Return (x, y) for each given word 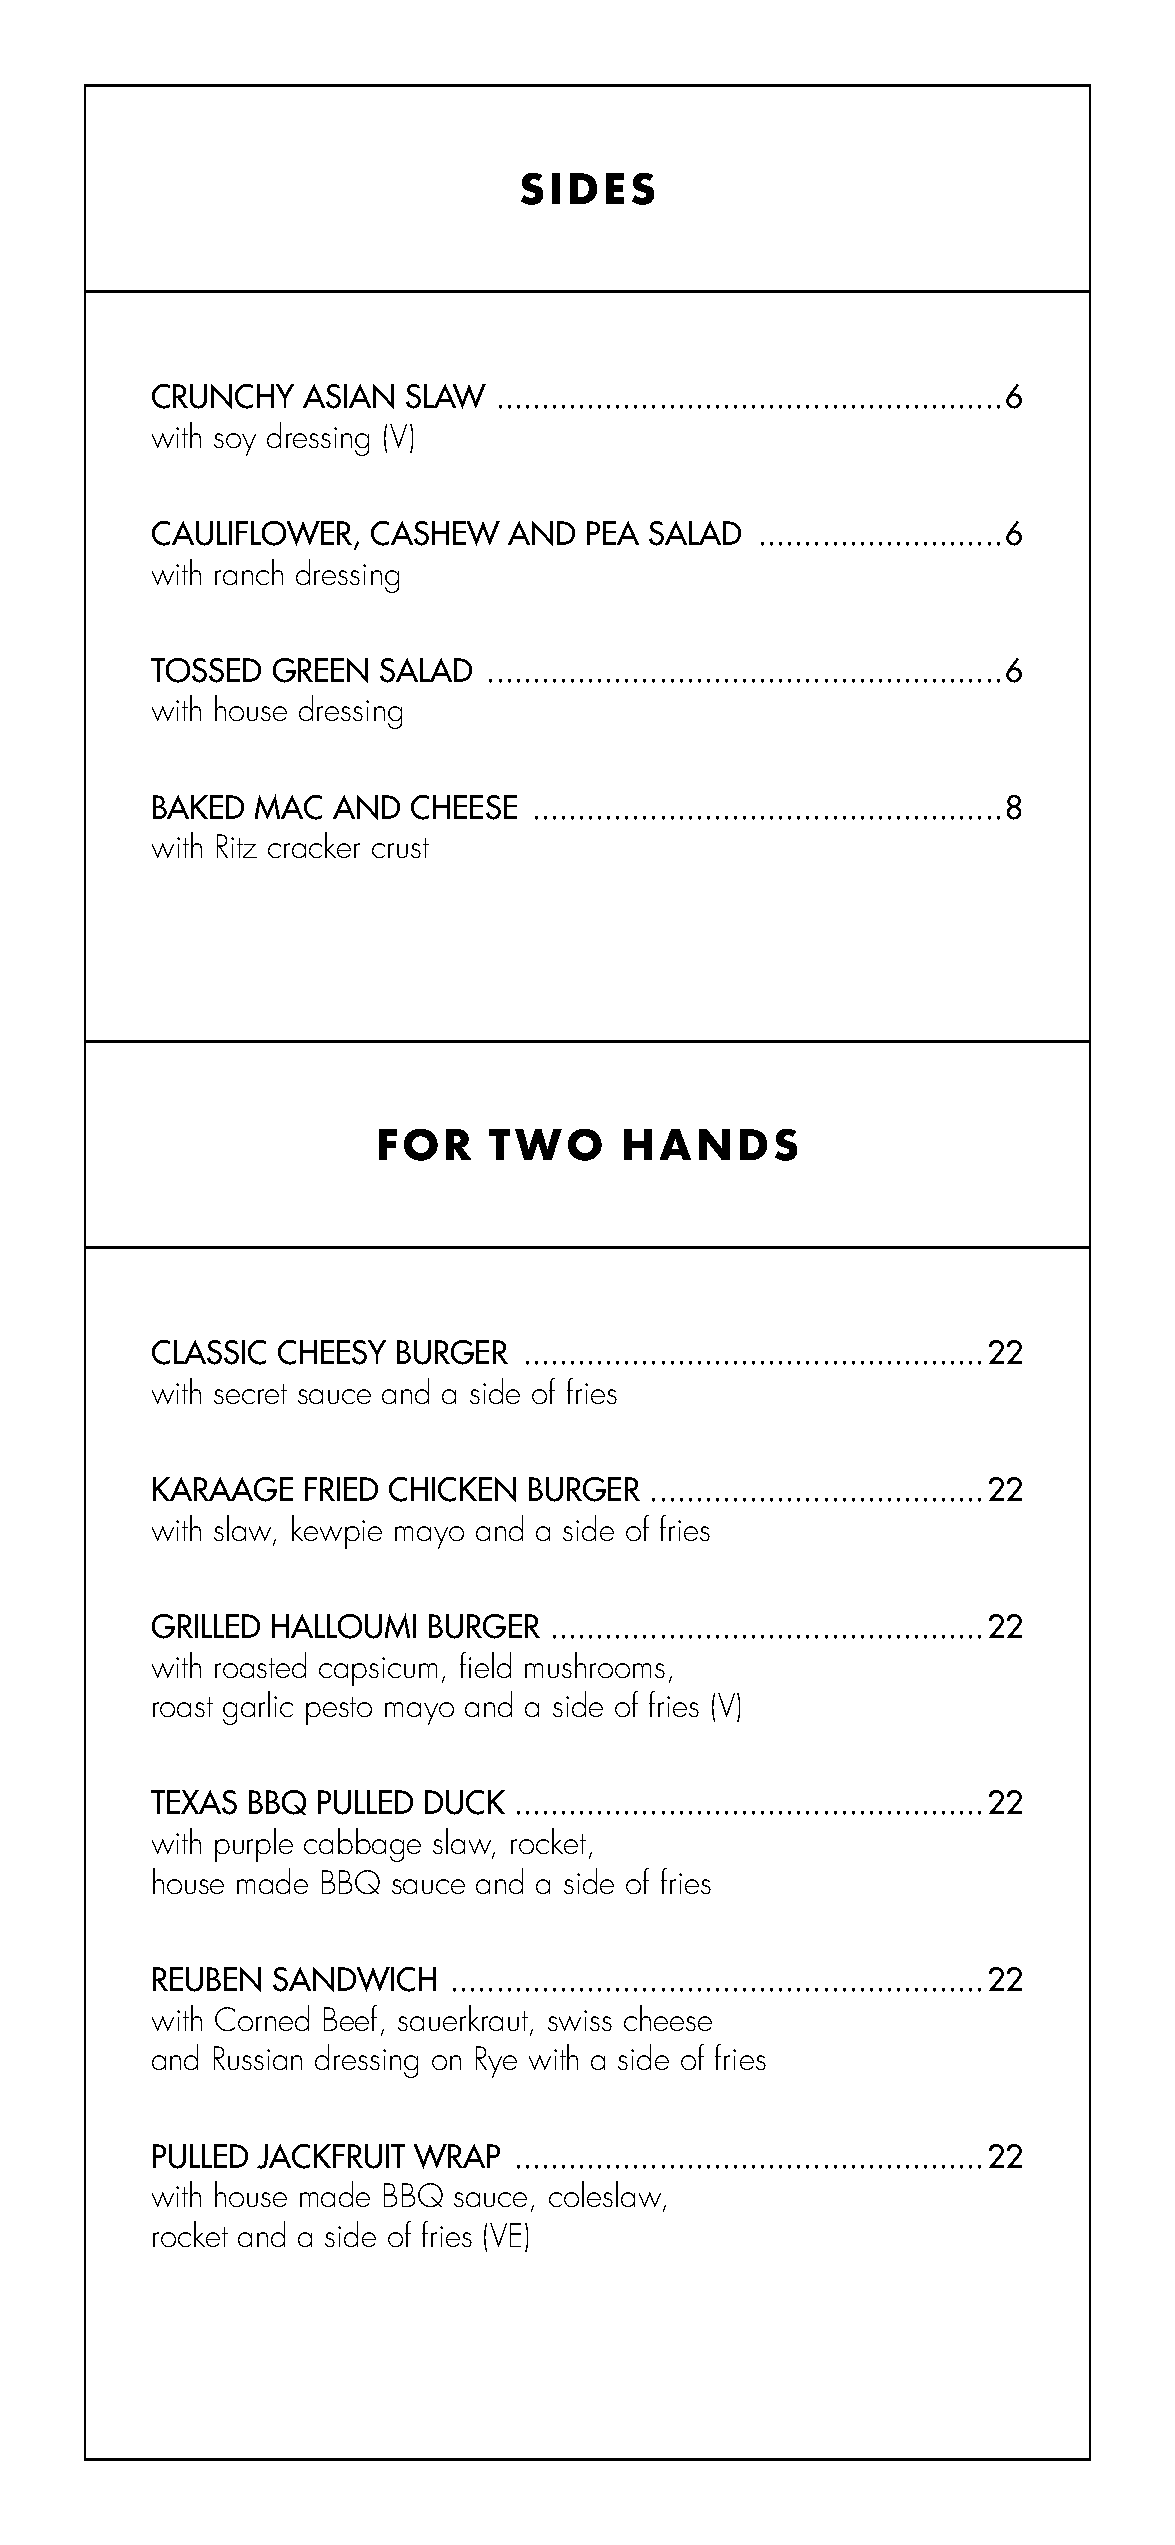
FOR (425, 1145)
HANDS (710, 1145)
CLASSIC (209, 1352)
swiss (580, 2020)
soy (235, 444)
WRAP (457, 2156)
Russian (258, 2058)
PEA (613, 533)
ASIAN (348, 396)
